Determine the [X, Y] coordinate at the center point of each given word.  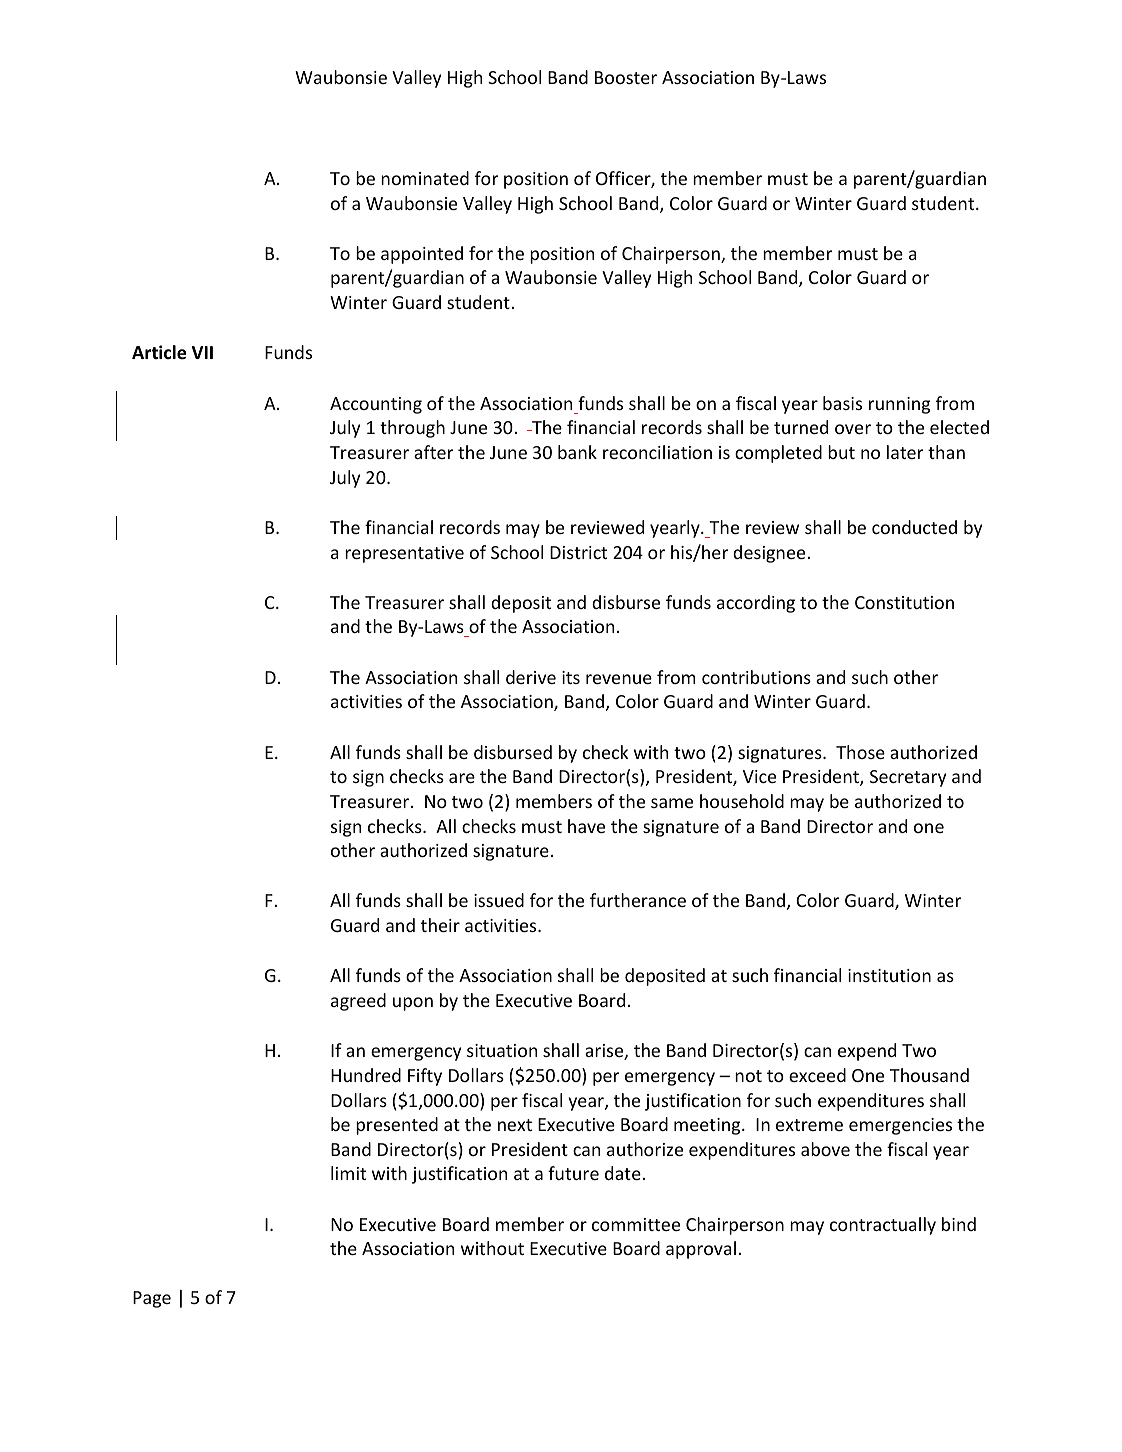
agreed [358, 1002]
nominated [425, 178]
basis [842, 403]
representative [404, 554]
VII [202, 352]
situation [502, 1050]
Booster [626, 77]
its [571, 677]
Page [152, 1299]
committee [636, 1224]
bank [577, 452]
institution [889, 975]
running [899, 405]
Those [860, 752]
